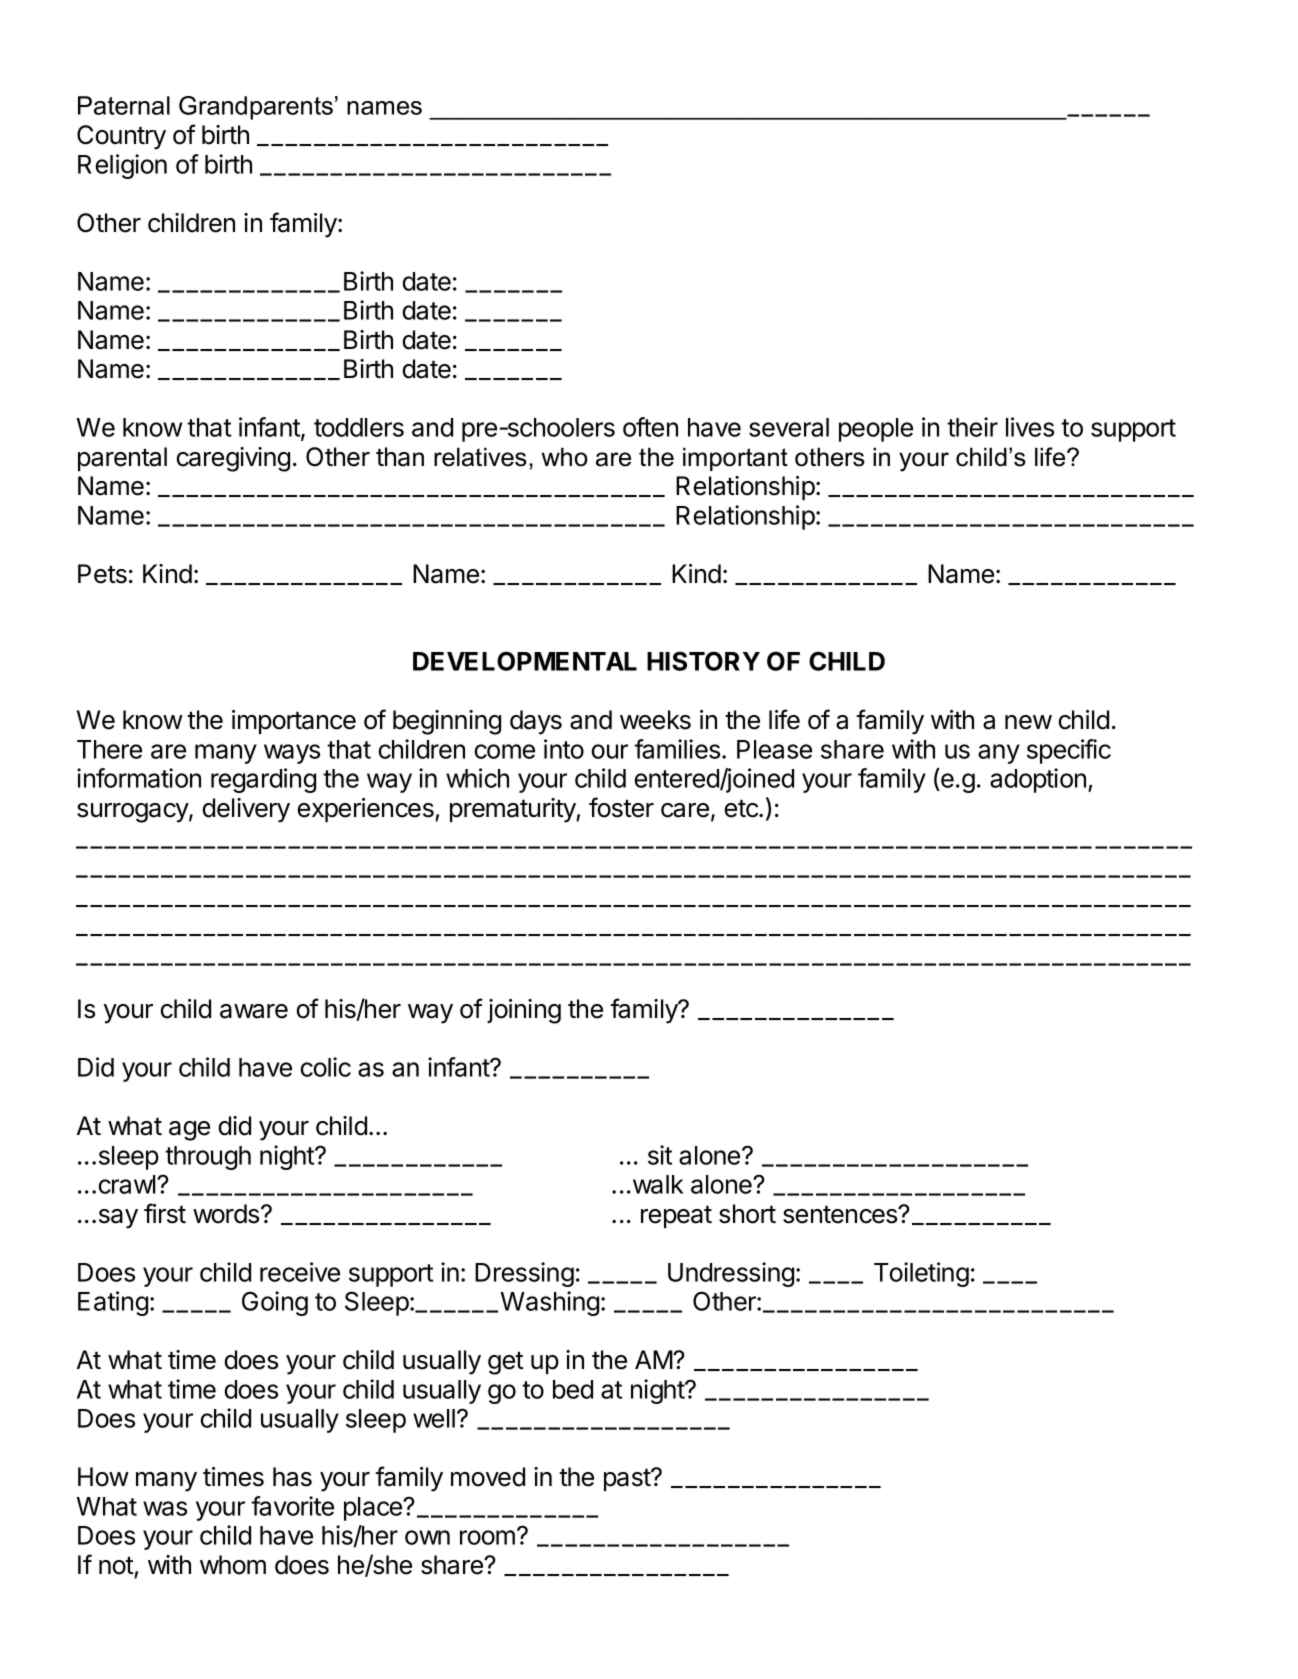 This screenshot has width=1298, height=1679. What do you see at coordinates (650, 427) in the screenshot?
I see `often` at bounding box center [650, 427].
